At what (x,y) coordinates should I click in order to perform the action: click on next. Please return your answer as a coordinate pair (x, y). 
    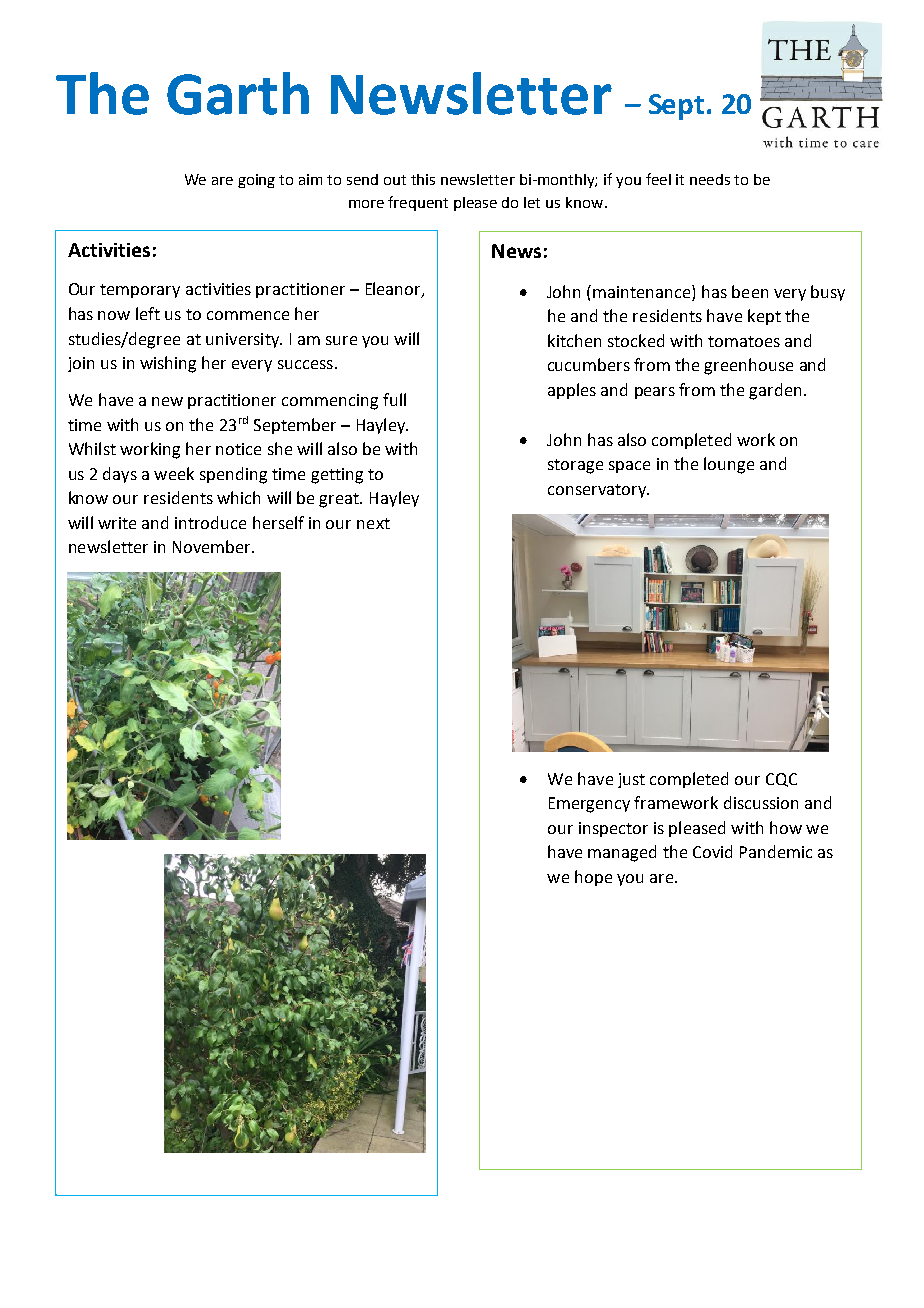
    Looking at the image, I should click on (373, 523).
